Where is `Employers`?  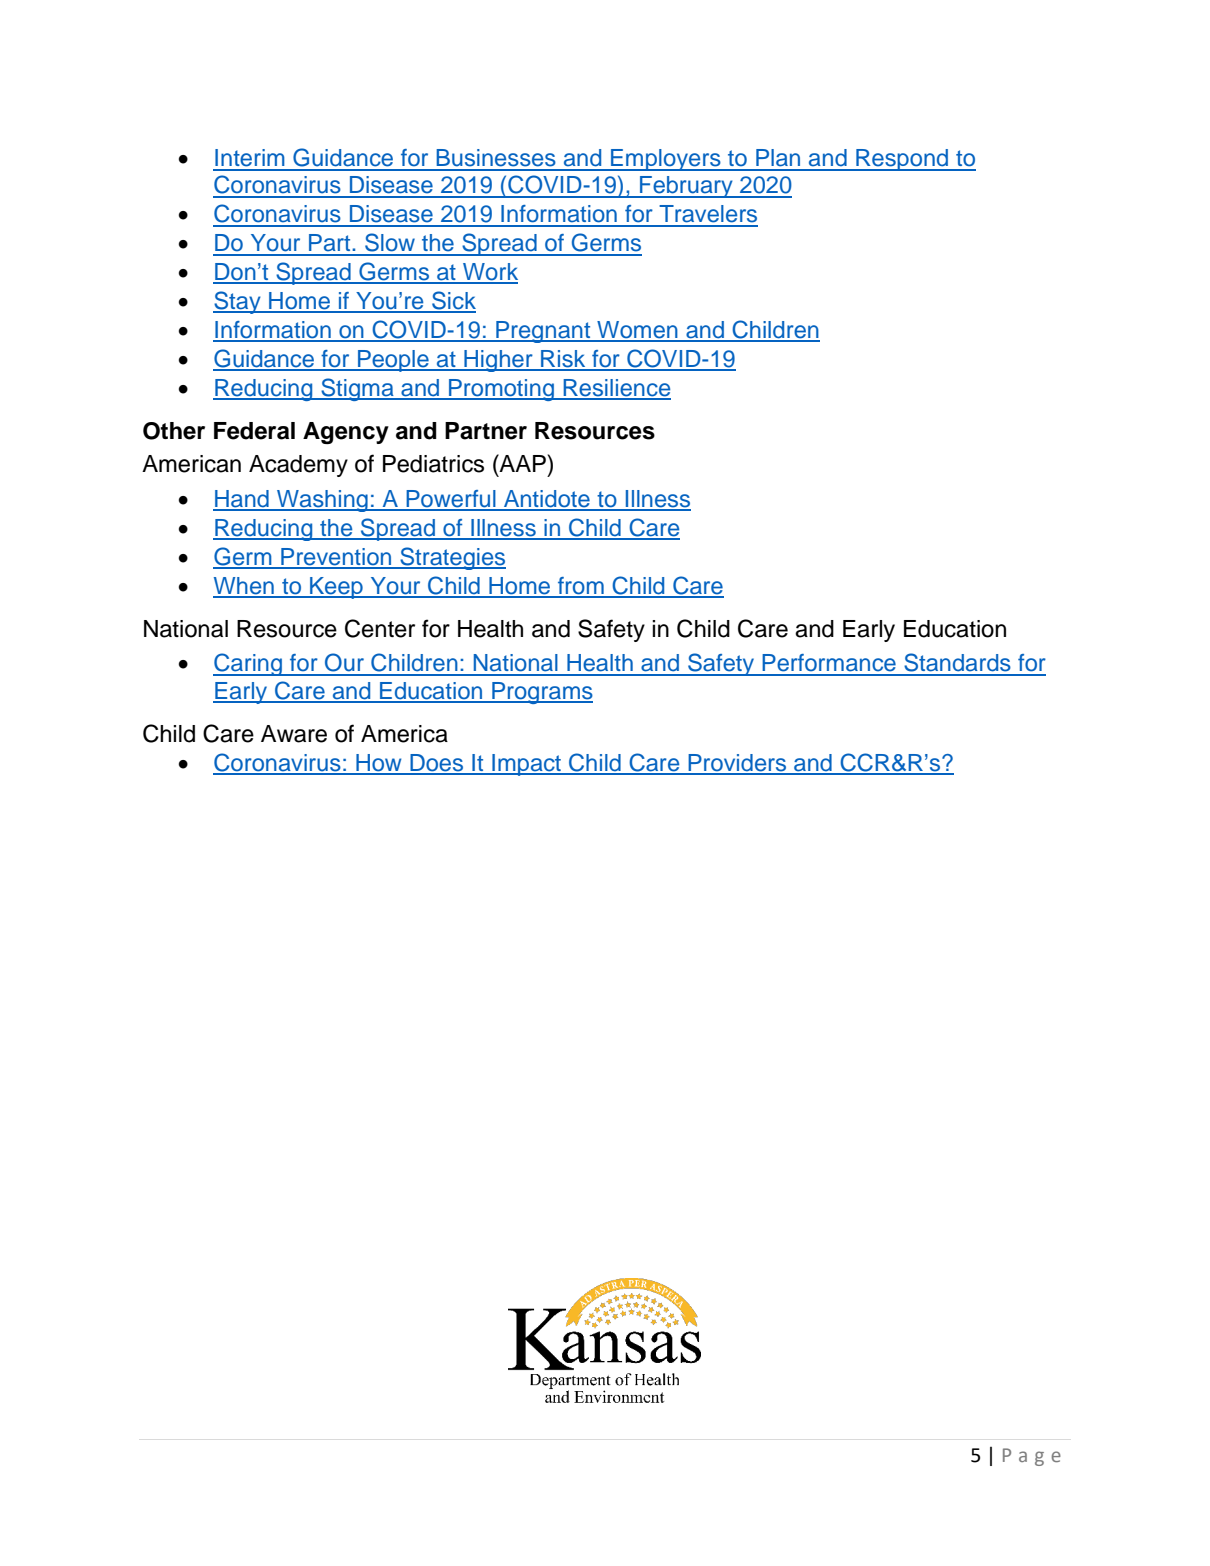
Employers is located at coordinates (666, 160).
